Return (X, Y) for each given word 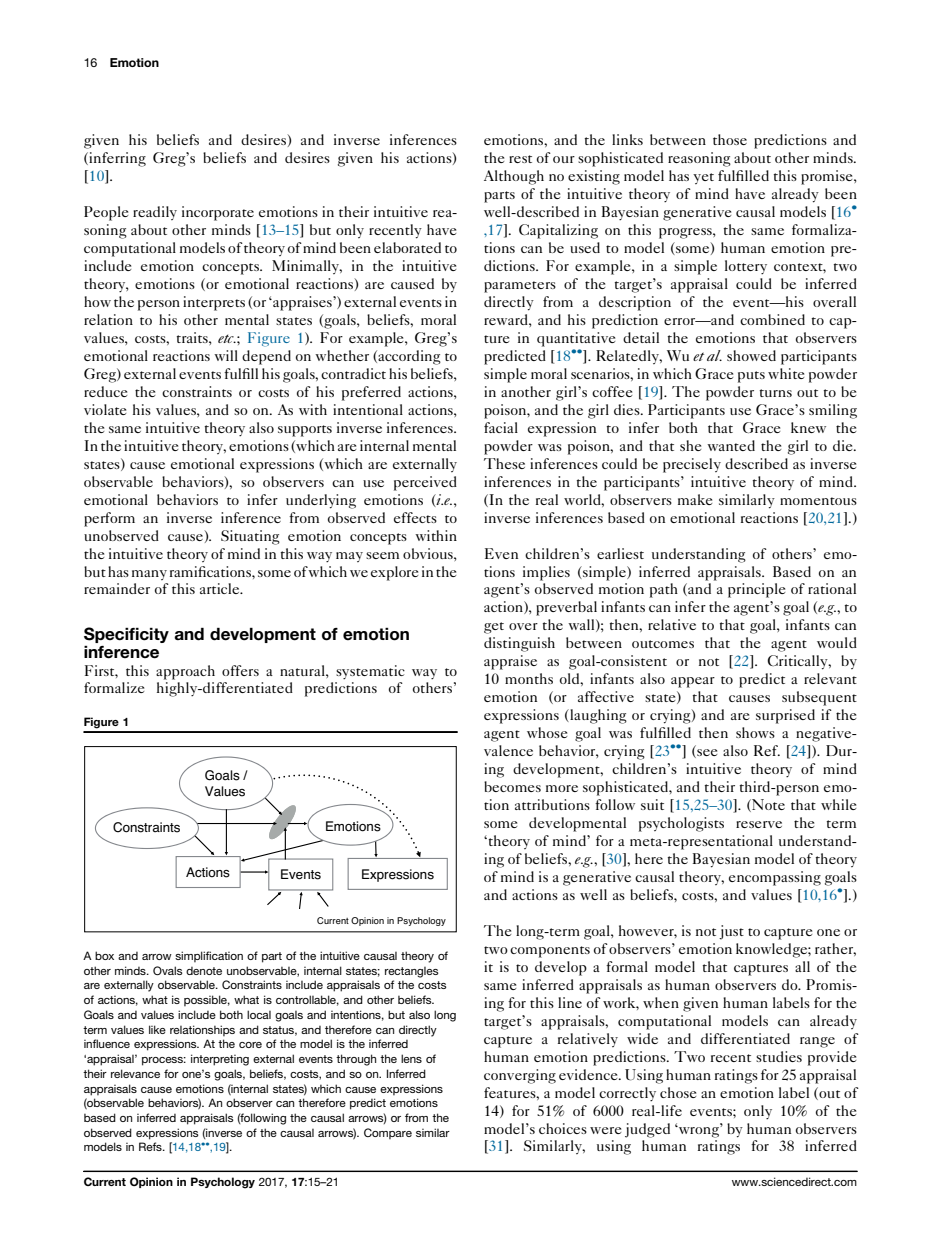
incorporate (218, 213)
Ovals (168, 970)
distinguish (519, 644)
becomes (512, 786)
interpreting (220, 1060)
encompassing (775, 878)
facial (501, 427)
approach (185, 672)
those (730, 139)
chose (678, 1092)
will (226, 355)
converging (520, 1076)
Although (514, 177)
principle (756, 590)
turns (776, 393)
